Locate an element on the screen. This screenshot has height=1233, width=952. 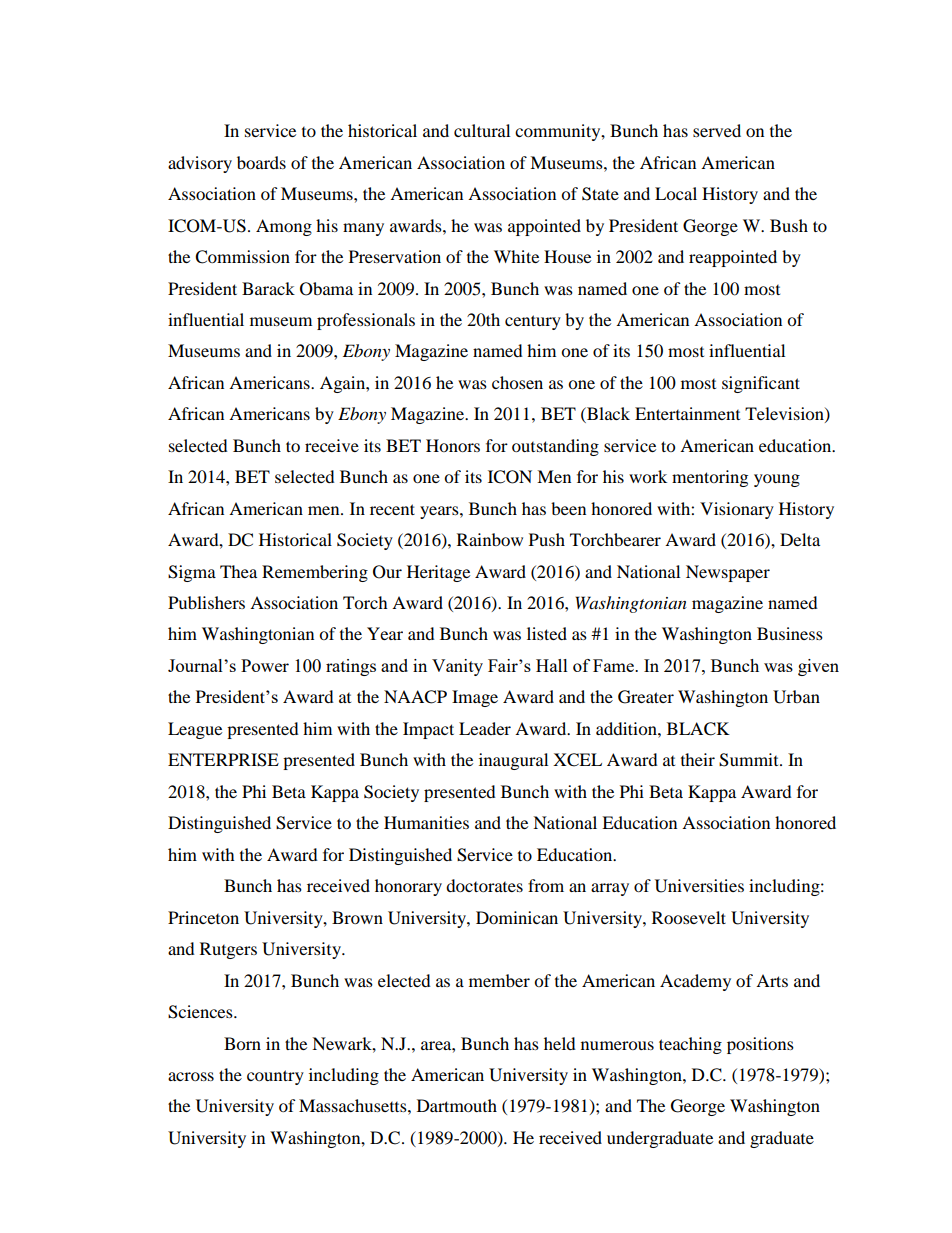
doctorates is located at coordinates (484, 885).
